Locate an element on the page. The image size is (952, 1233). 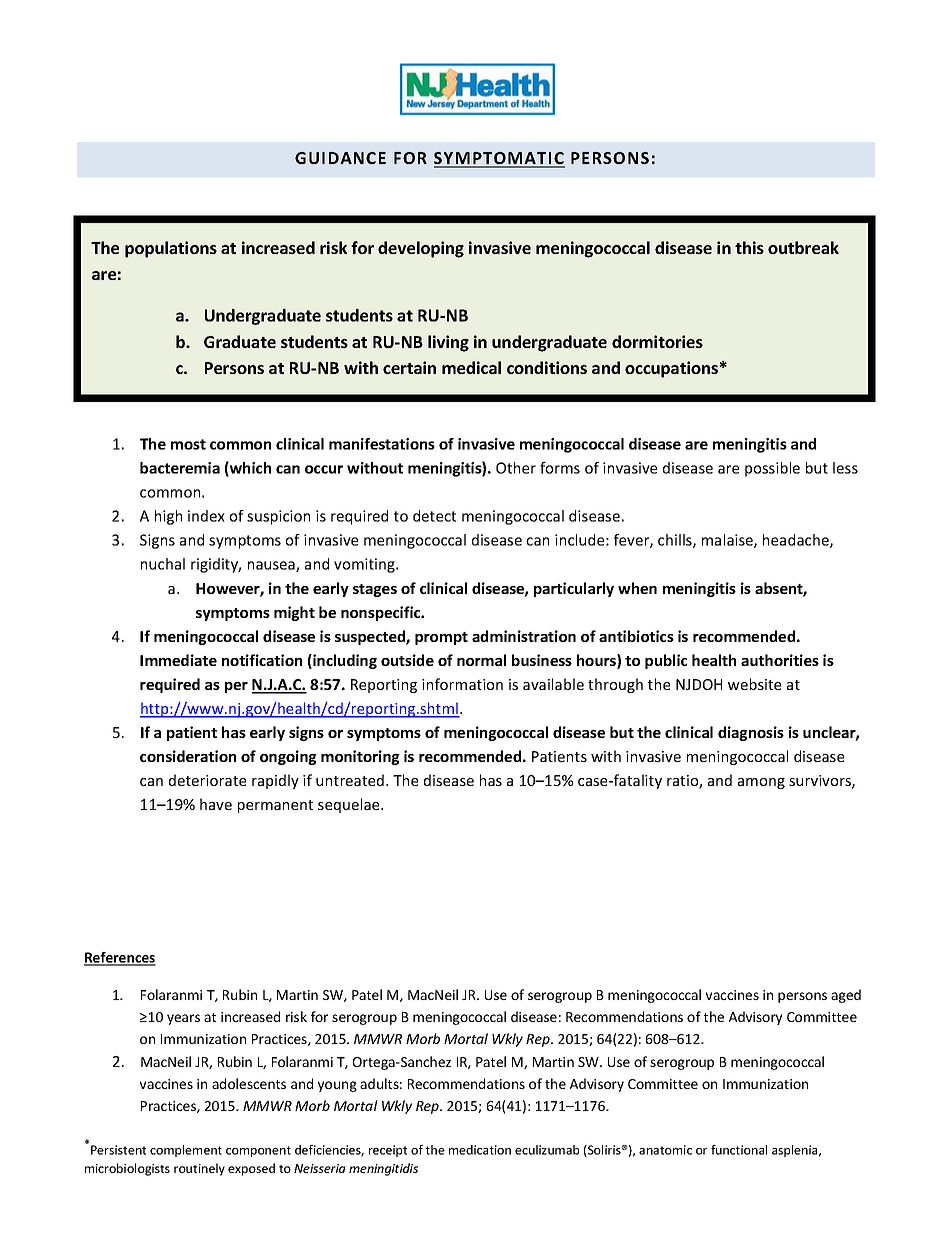
this is located at coordinates (749, 247).
